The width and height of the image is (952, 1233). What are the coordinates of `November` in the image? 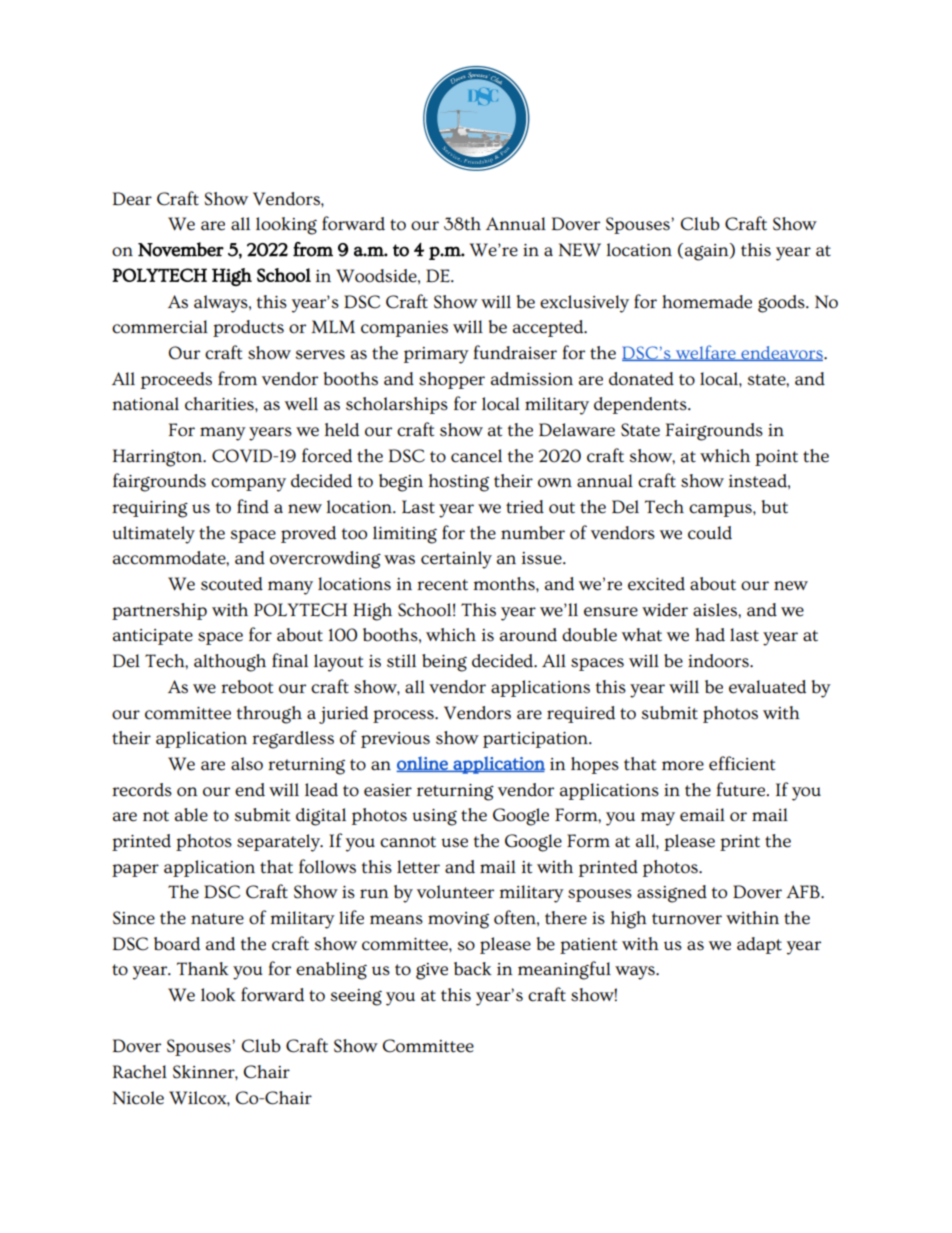 It's located at (181, 249).
